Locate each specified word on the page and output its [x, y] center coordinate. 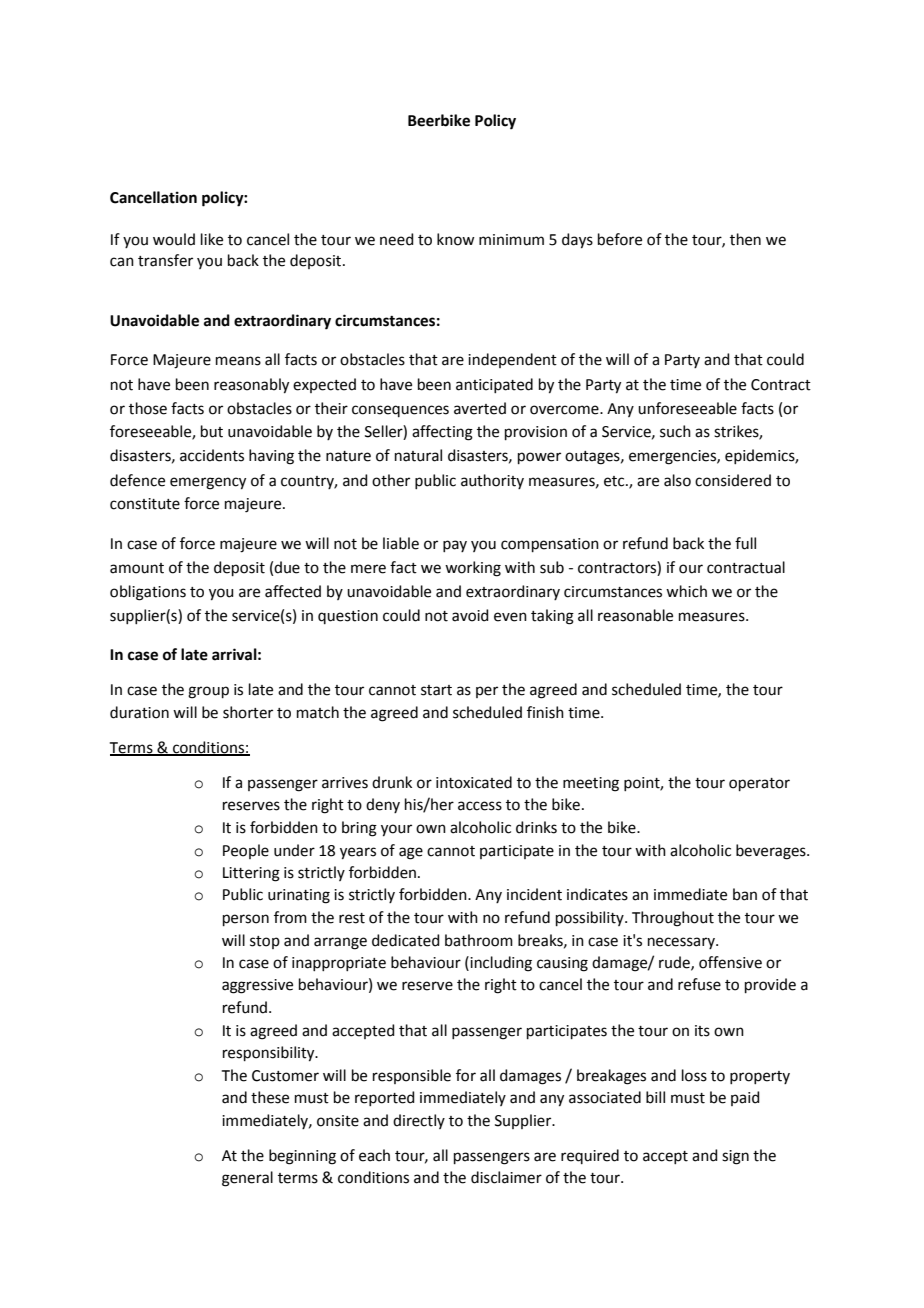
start [436, 690]
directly [419, 1121]
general [247, 1179]
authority [492, 481]
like [212, 239]
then [745, 239]
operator [759, 784]
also [677, 480]
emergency [208, 483]
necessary [682, 943]
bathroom [479, 940]
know [455, 239]
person [246, 920]
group [208, 692]
